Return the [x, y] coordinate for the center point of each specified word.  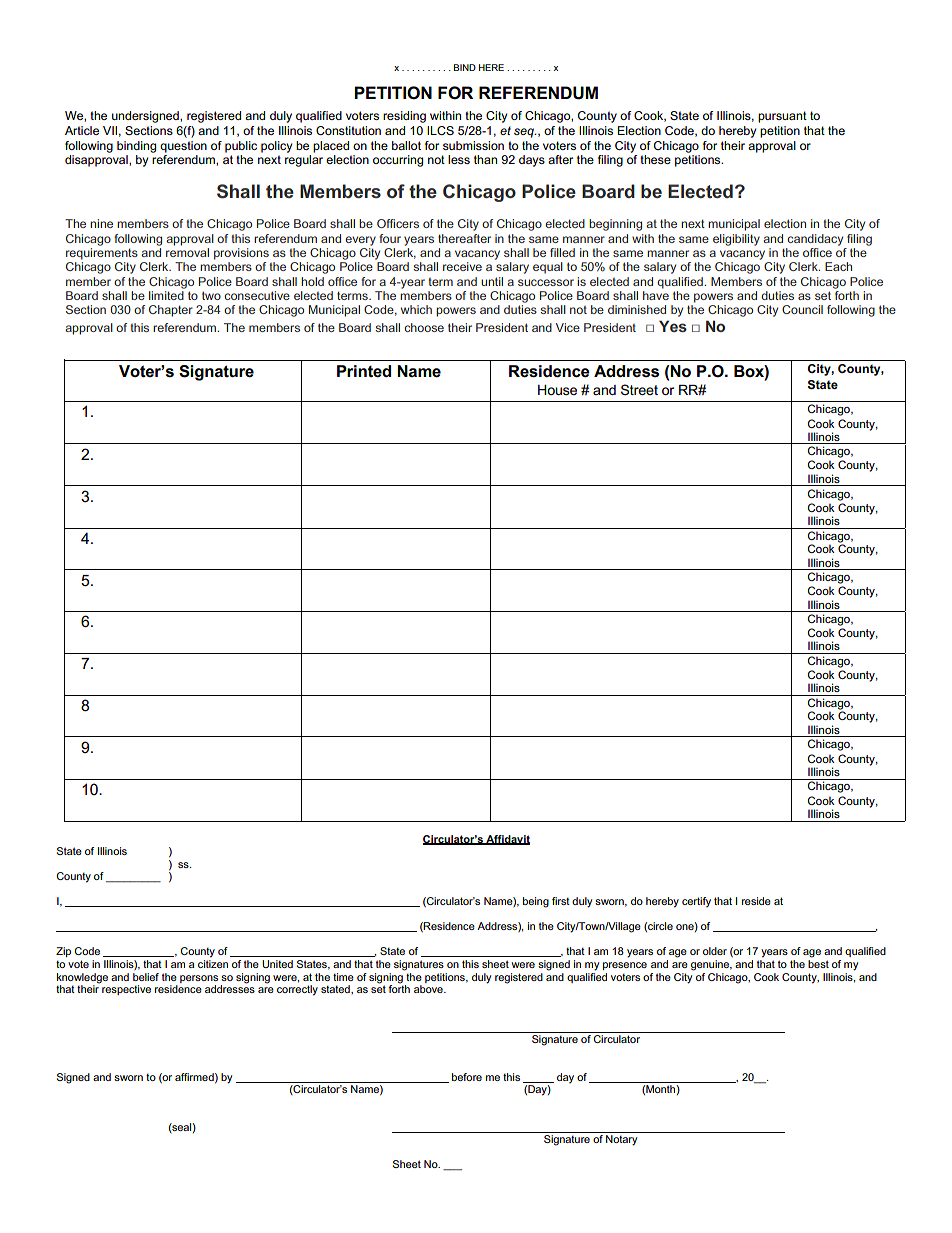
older [715, 951]
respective [126, 990]
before [467, 1077]
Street [639, 389]
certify [696, 902]
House [557, 390]
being [536, 902]
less [459, 159]
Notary [621, 1140]
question [183, 147]
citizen [213, 964]
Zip [63, 952]
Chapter [171, 311]
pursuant [782, 117]
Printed [364, 371]
